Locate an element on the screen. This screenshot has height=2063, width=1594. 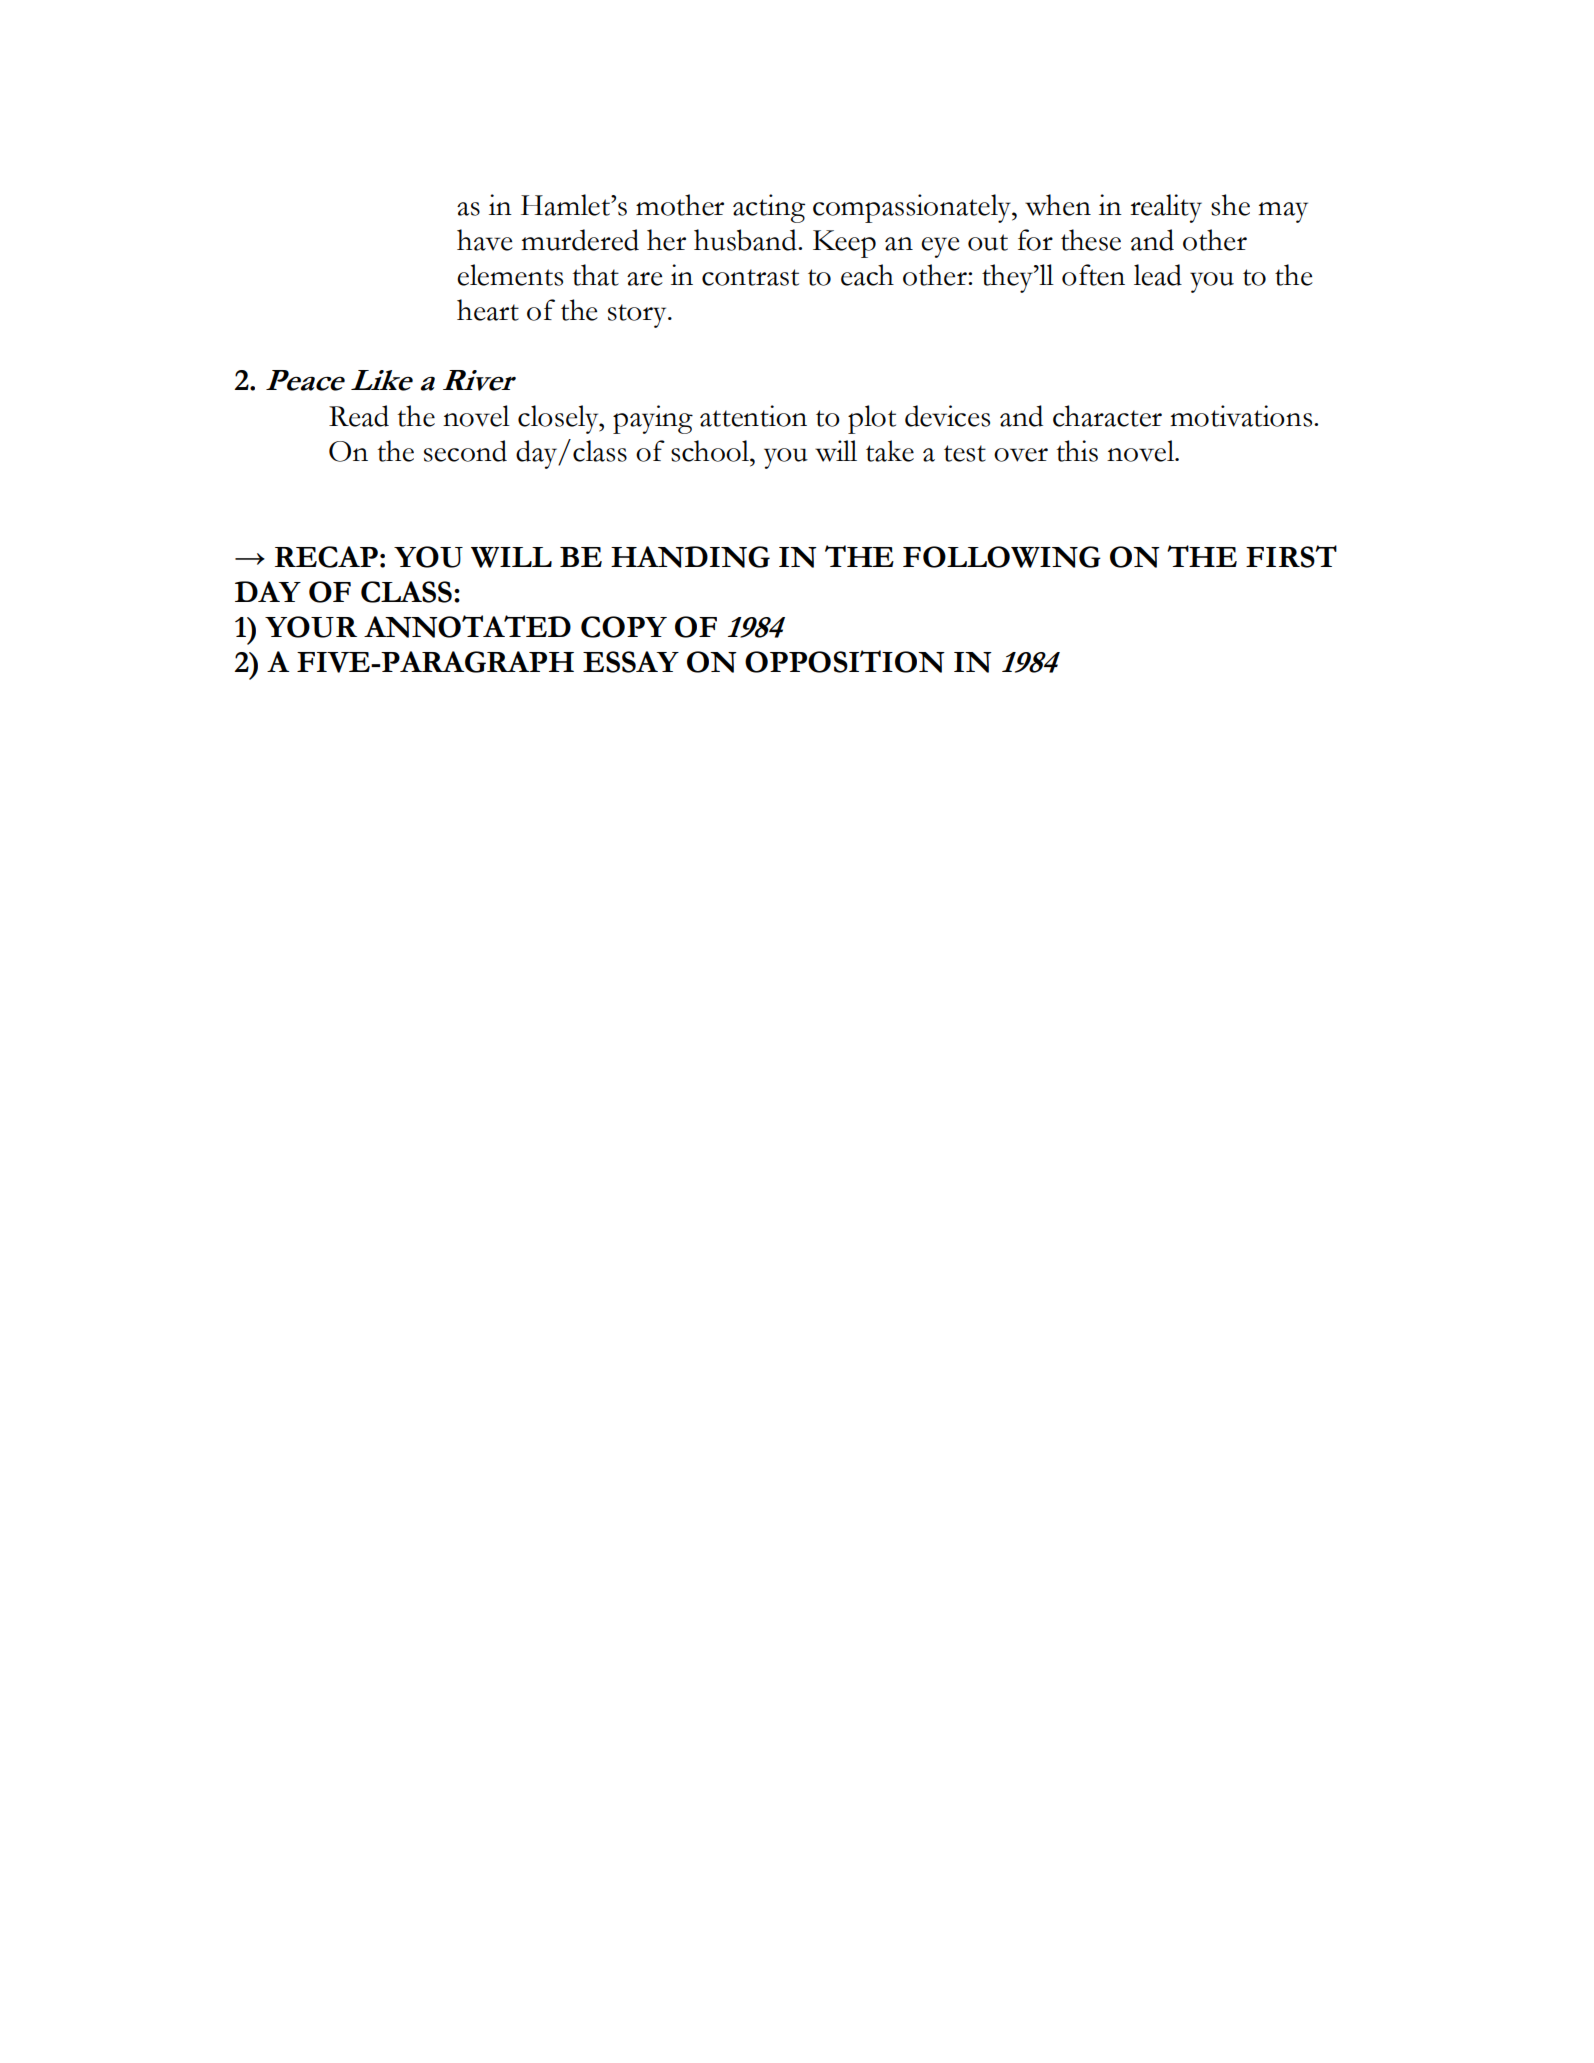
acting is located at coordinates (769, 208).
